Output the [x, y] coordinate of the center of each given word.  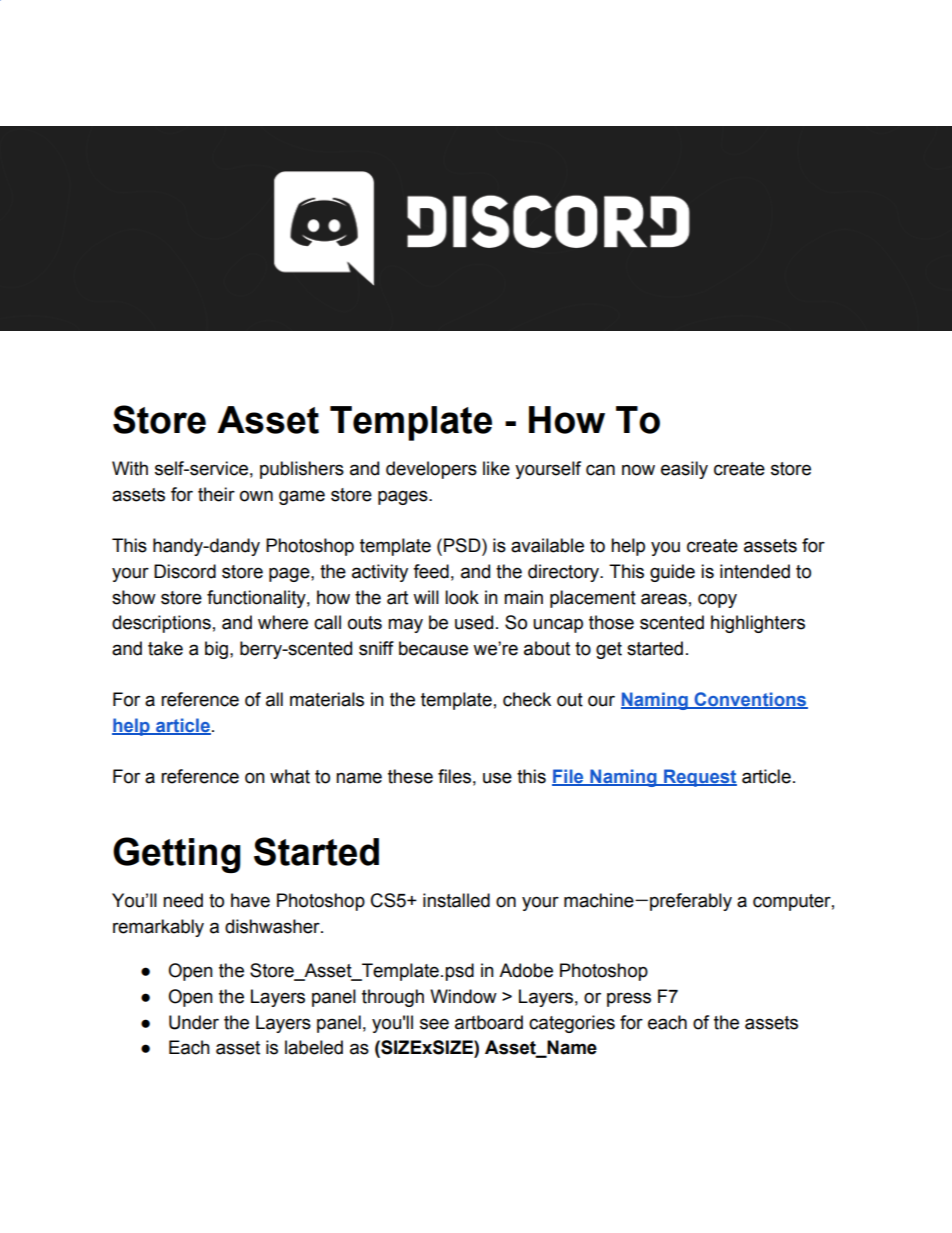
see [434, 1024]
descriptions [161, 624]
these [410, 776]
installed [456, 900]
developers [431, 470]
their [216, 494]
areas [664, 599]
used [474, 622]
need [183, 900]
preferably [691, 902]
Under [194, 1022]
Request [699, 778]
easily [684, 470]
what [290, 776]
